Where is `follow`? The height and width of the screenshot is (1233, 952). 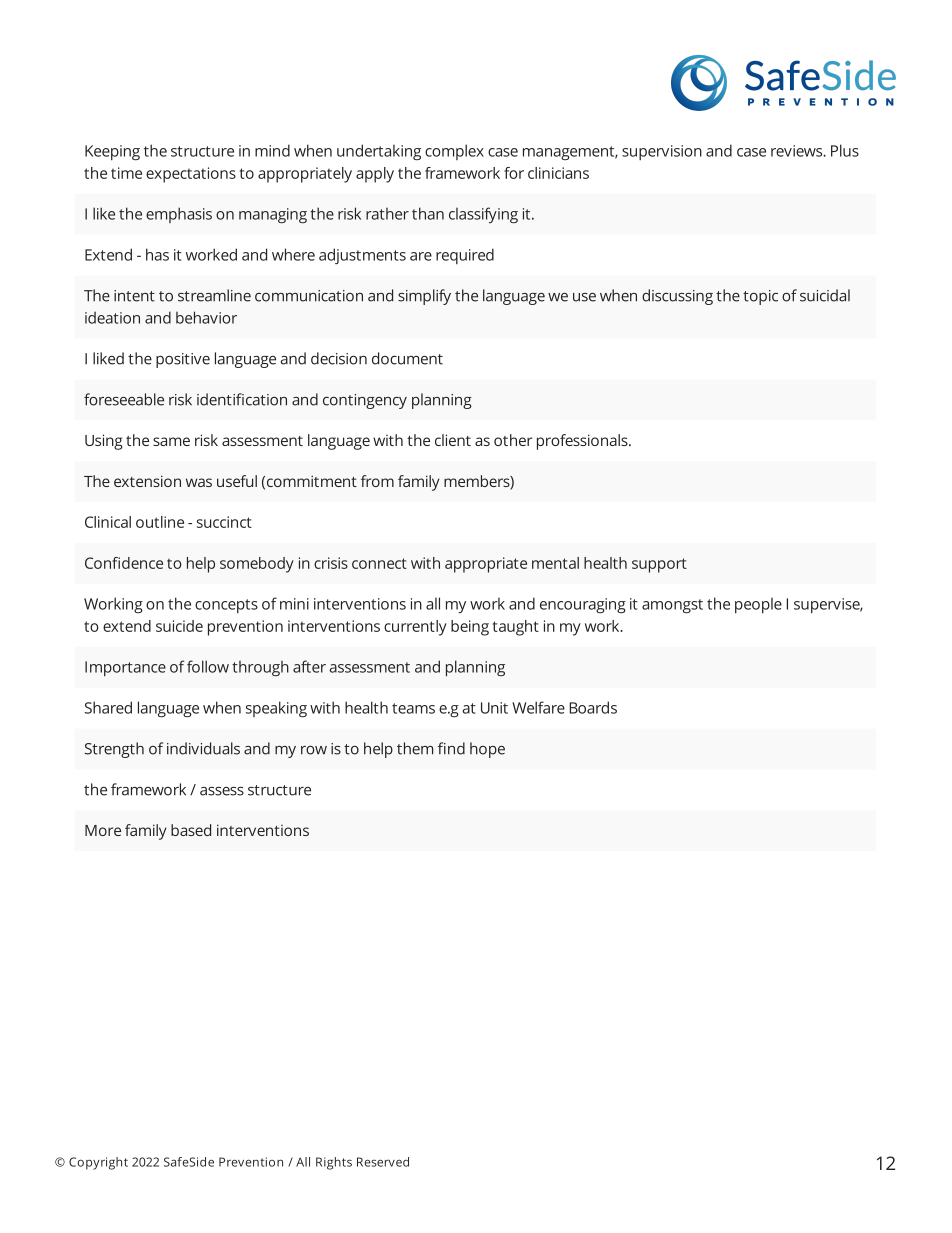 follow is located at coordinates (208, 666).
